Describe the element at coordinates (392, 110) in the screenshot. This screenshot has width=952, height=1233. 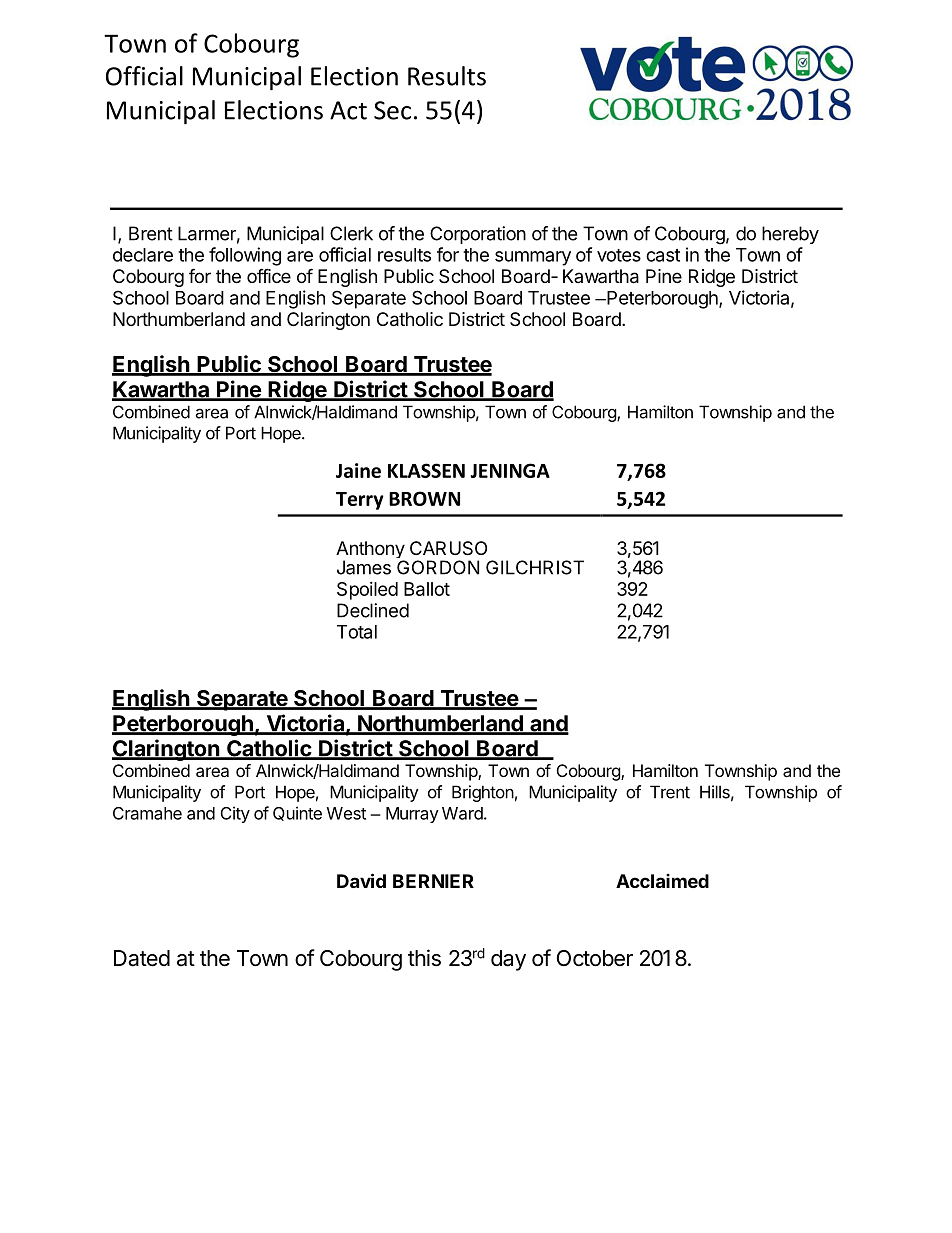
I see `Sec` at that location.
